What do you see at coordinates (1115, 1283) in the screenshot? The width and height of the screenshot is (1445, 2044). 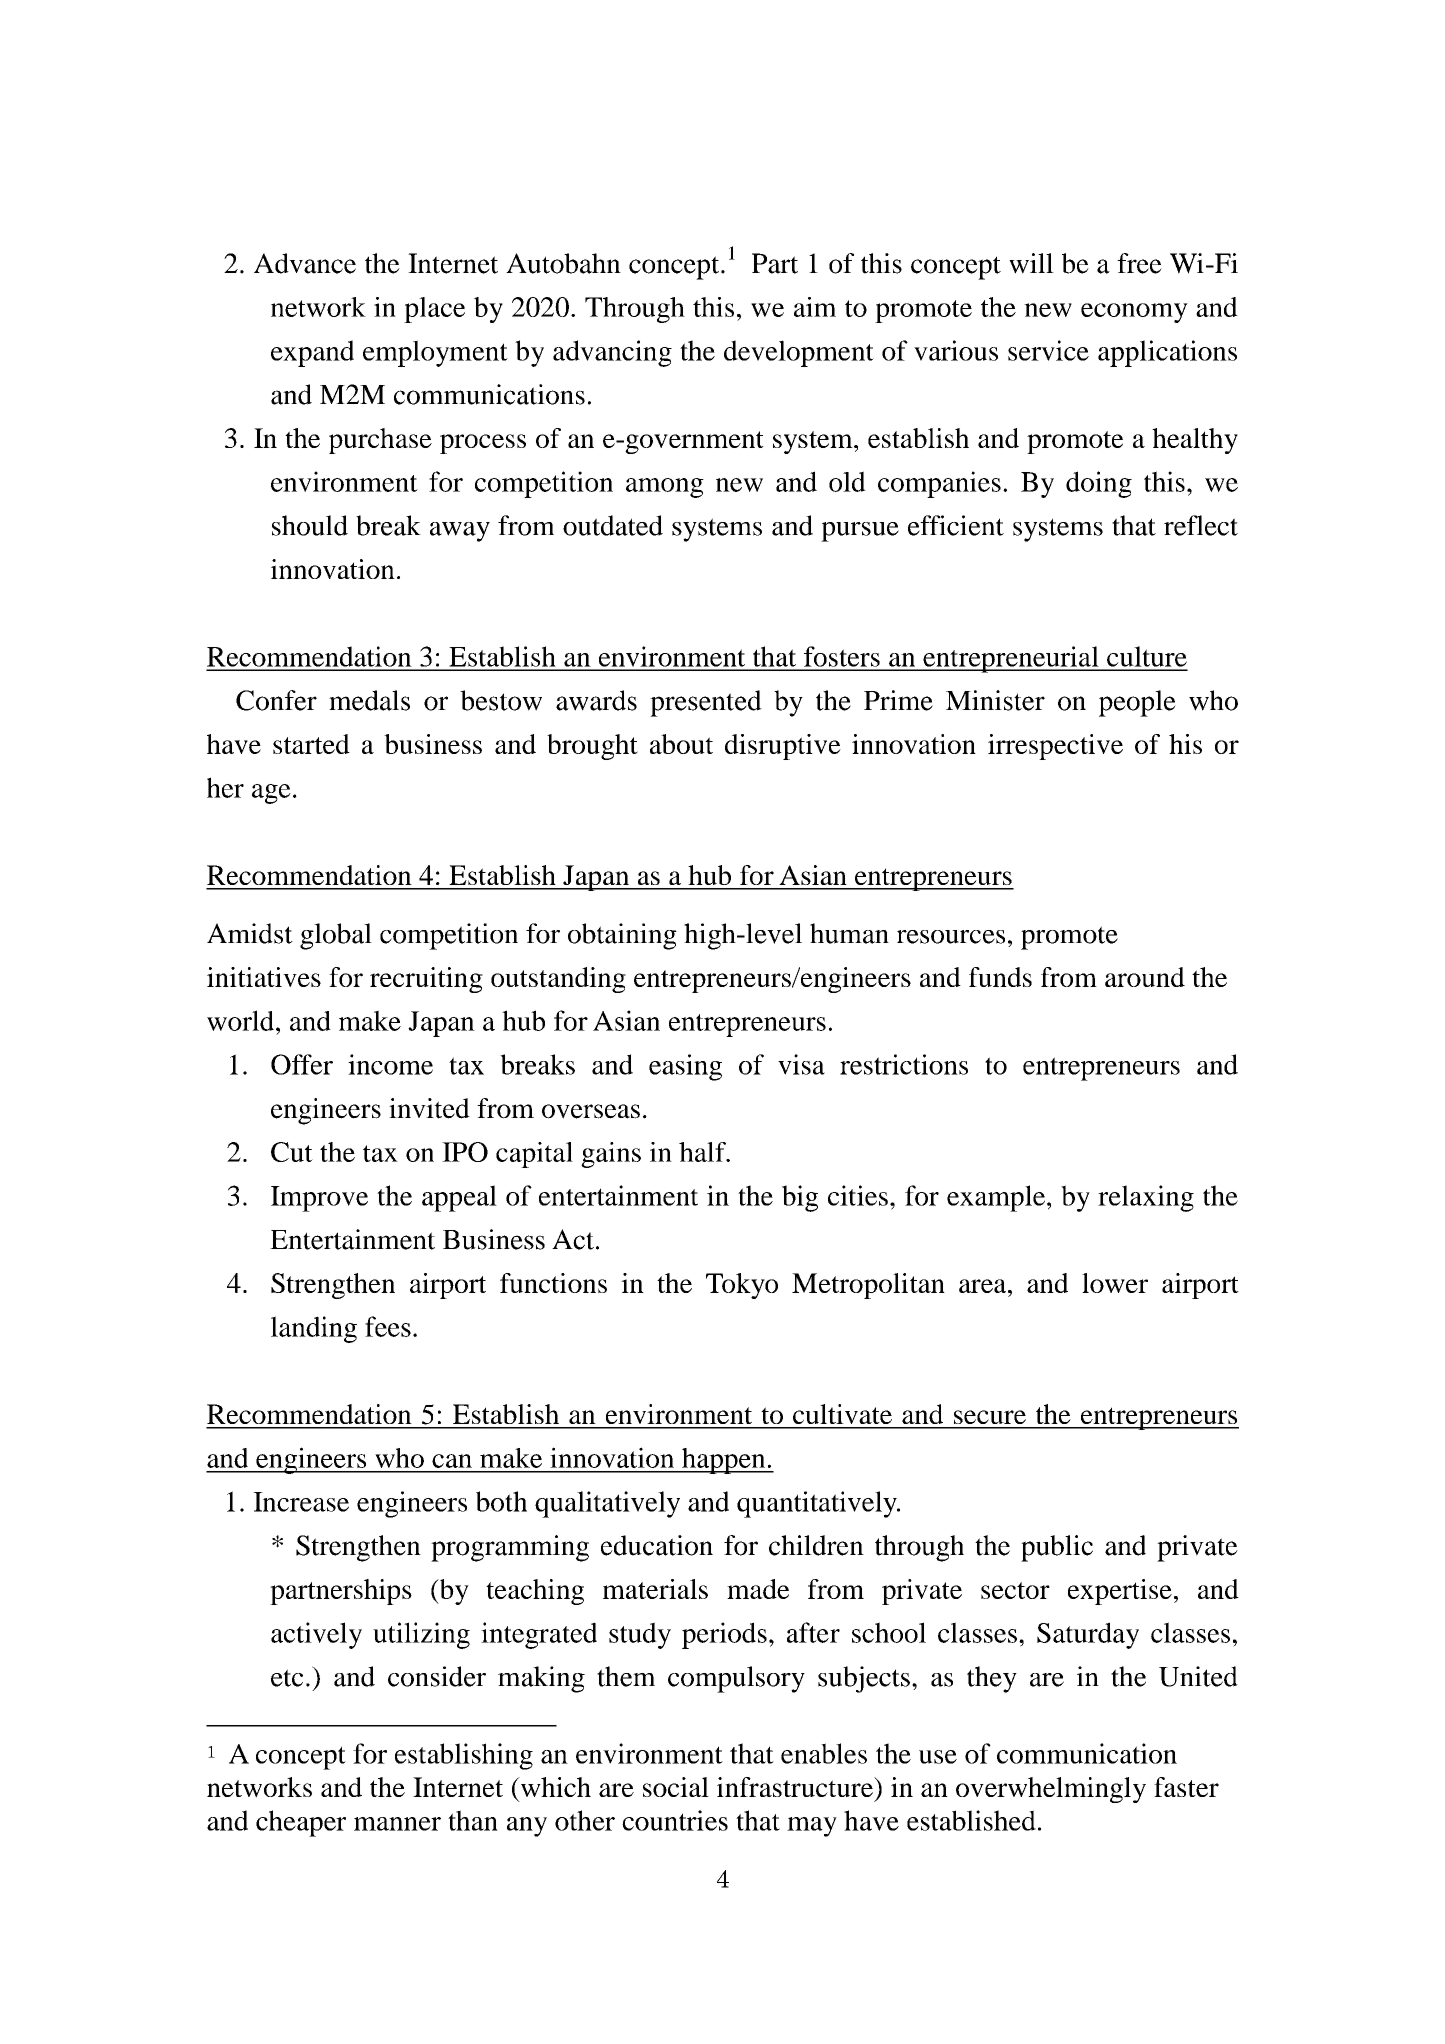 I see `lower` at bounding box center [1115, 1283].
